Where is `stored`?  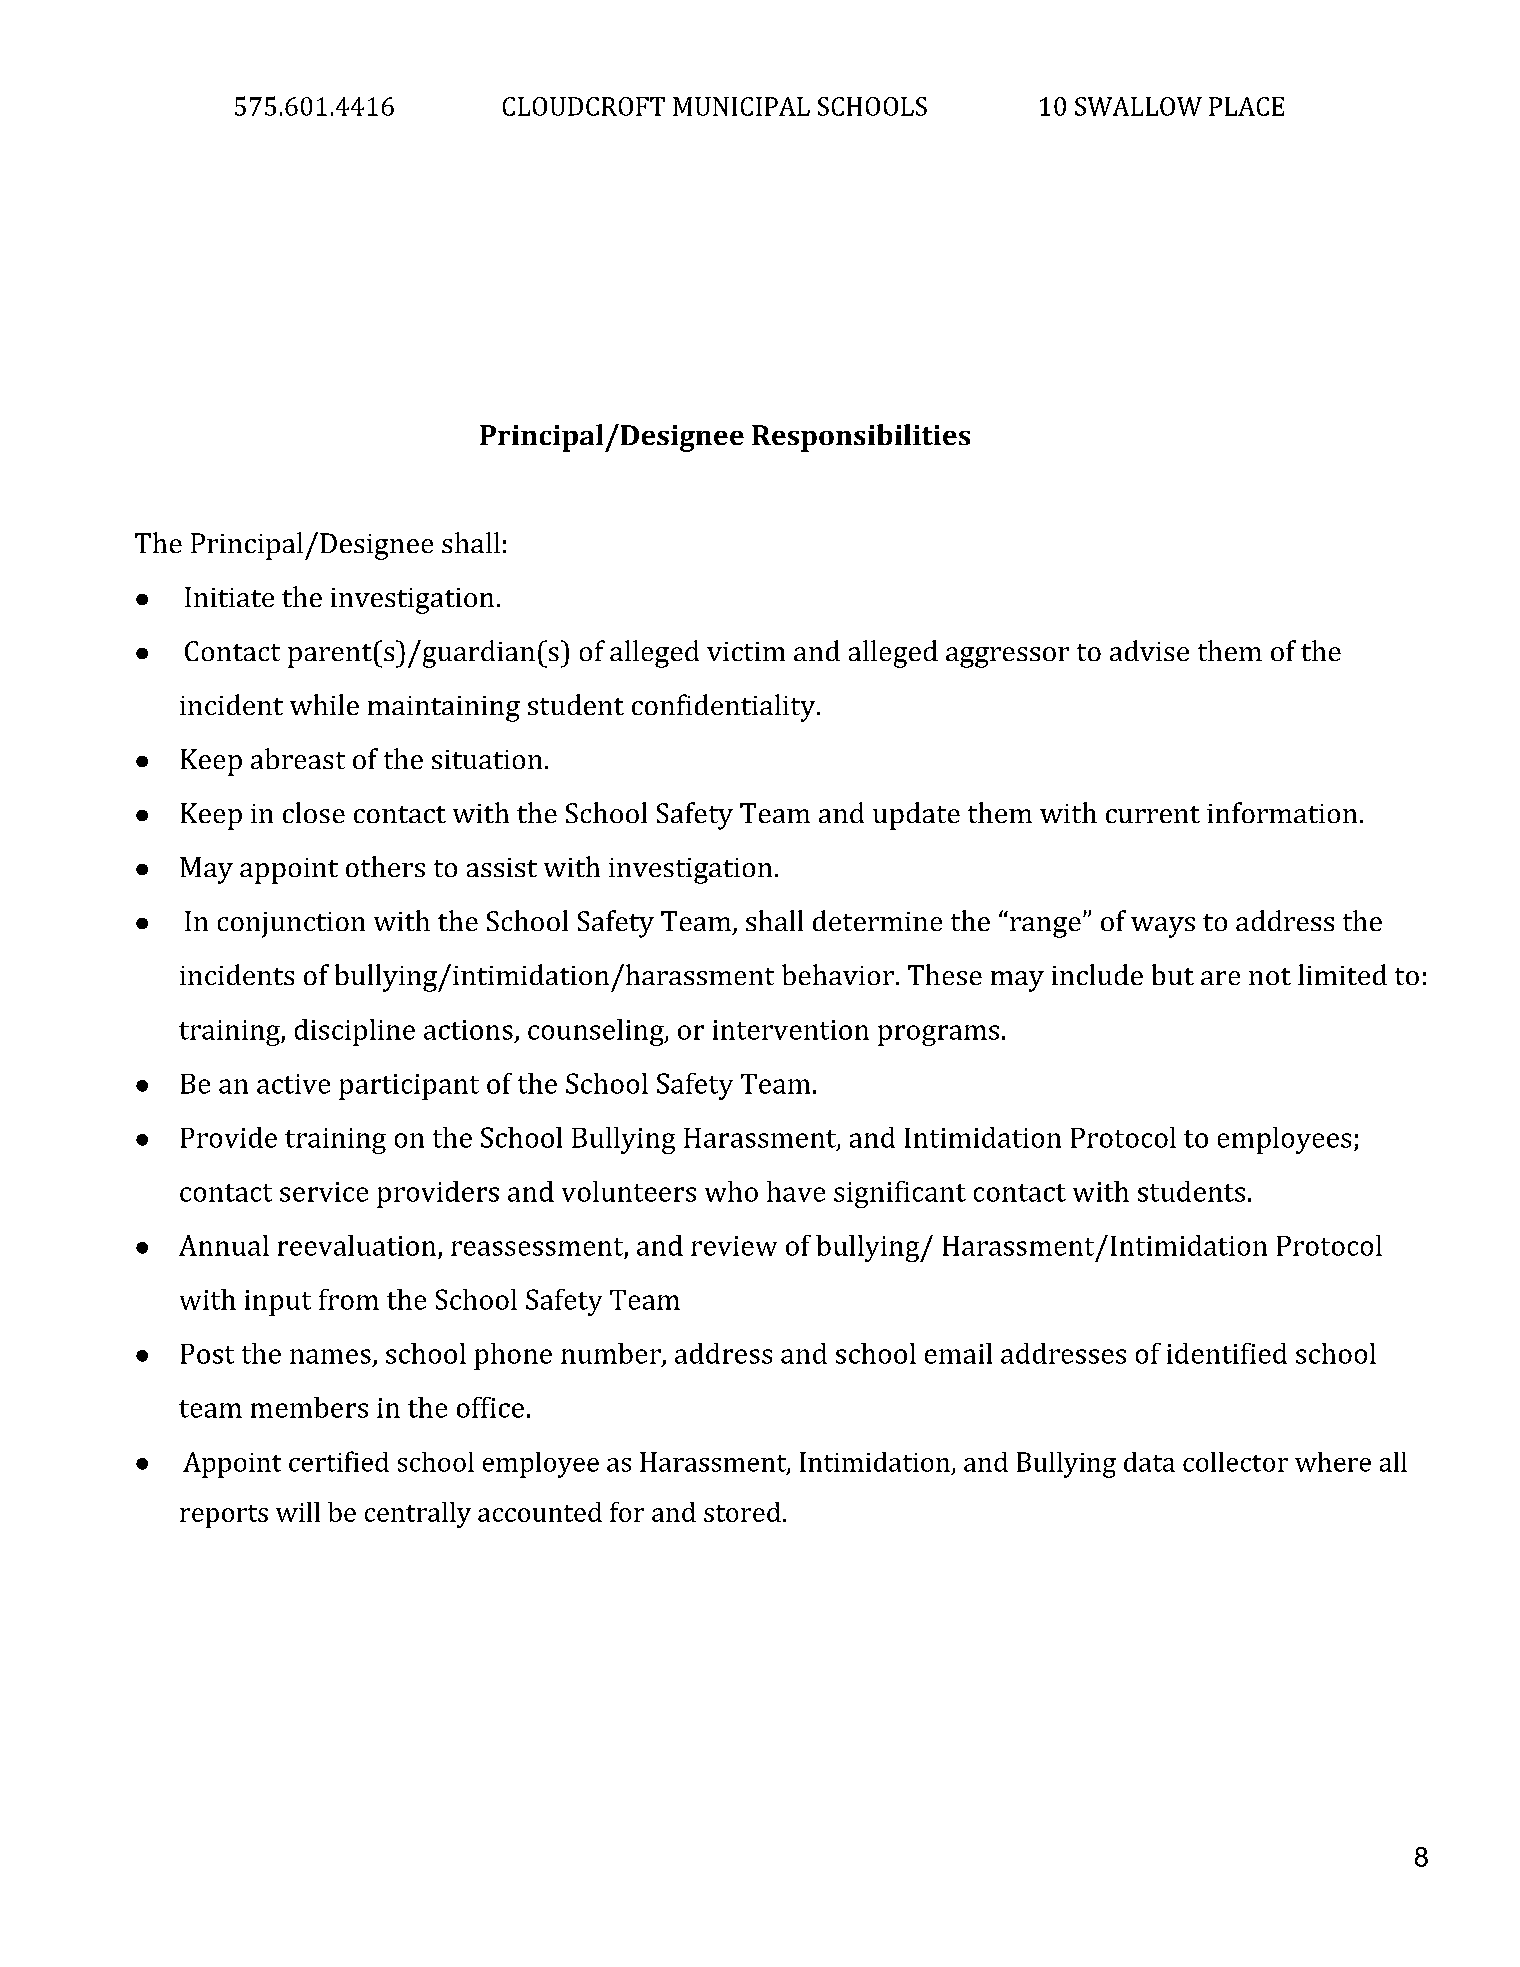 stored is located at coordinates (742, 1512).
